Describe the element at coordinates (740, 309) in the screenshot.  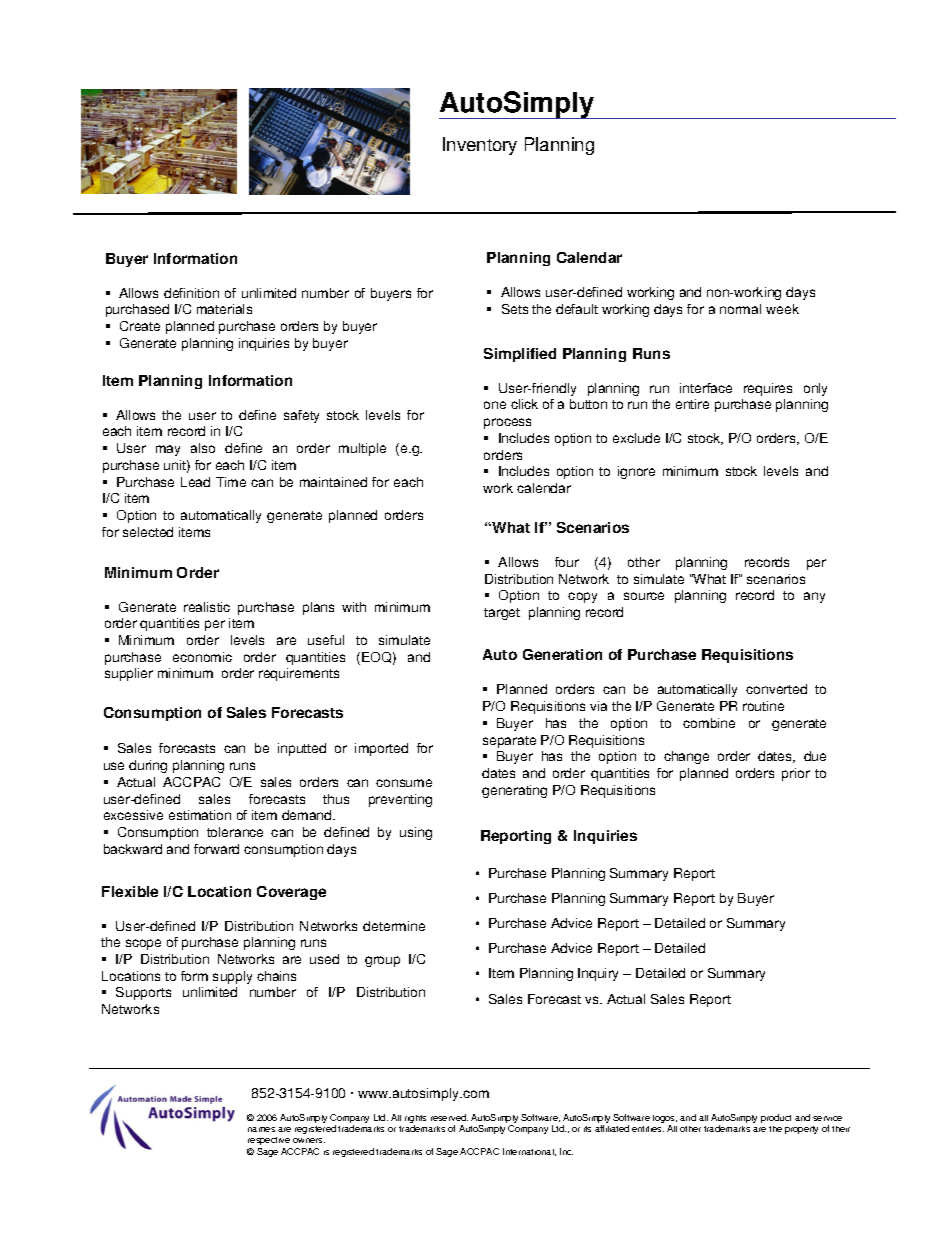
I see `normal` at that location.
